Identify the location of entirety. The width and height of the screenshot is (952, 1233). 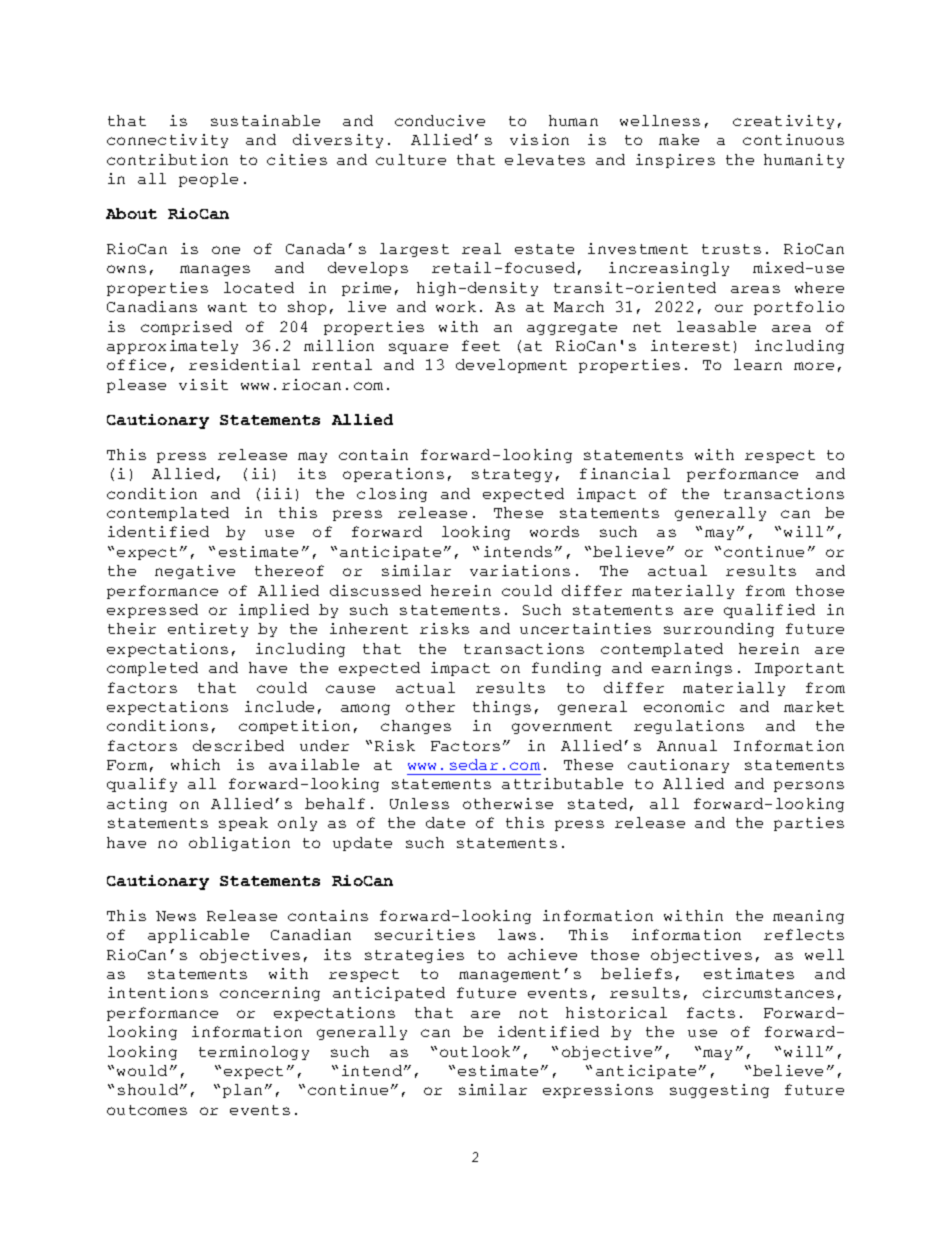
(208, 630).
